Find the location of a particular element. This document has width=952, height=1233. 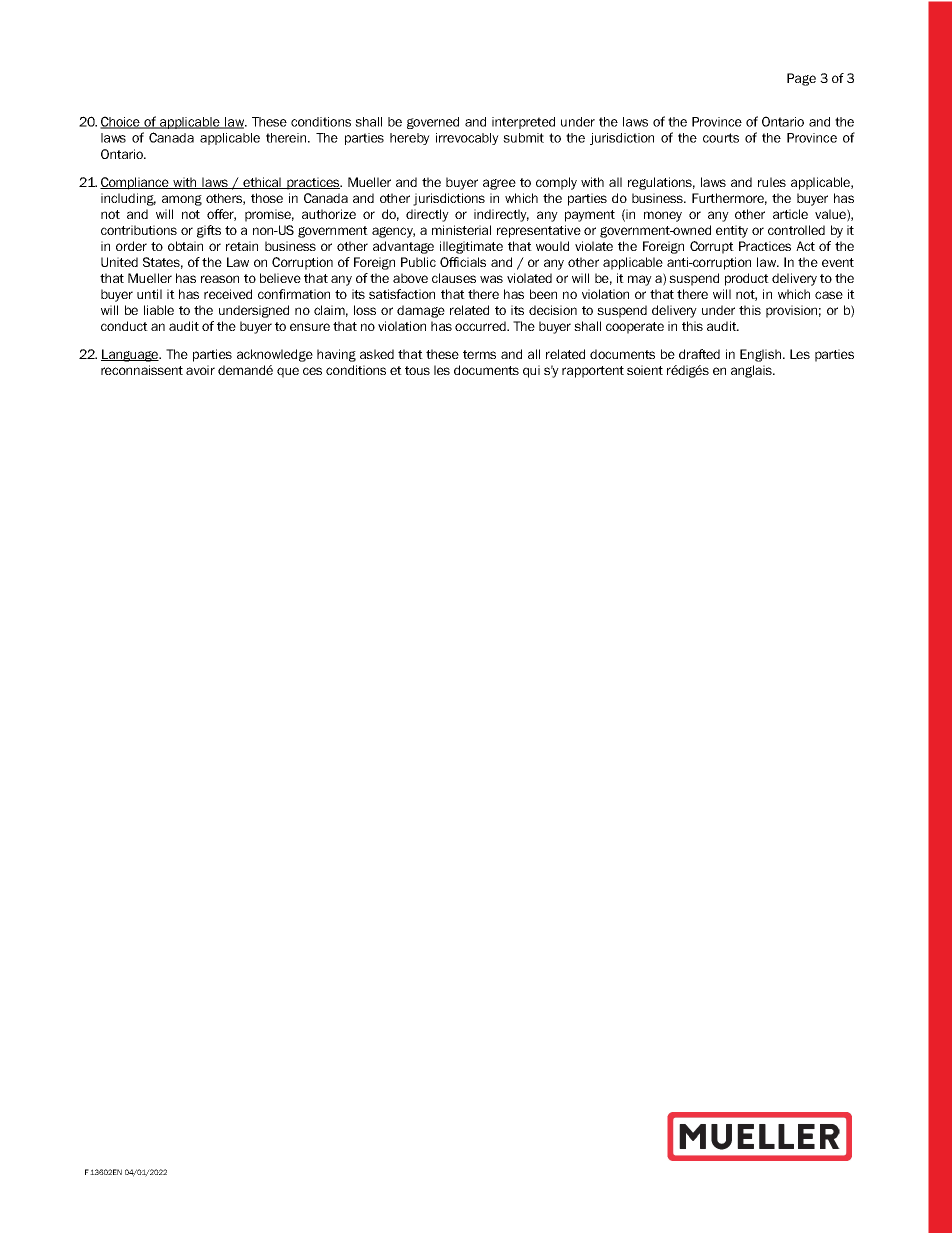

was is located at coordinates (491, 279).
